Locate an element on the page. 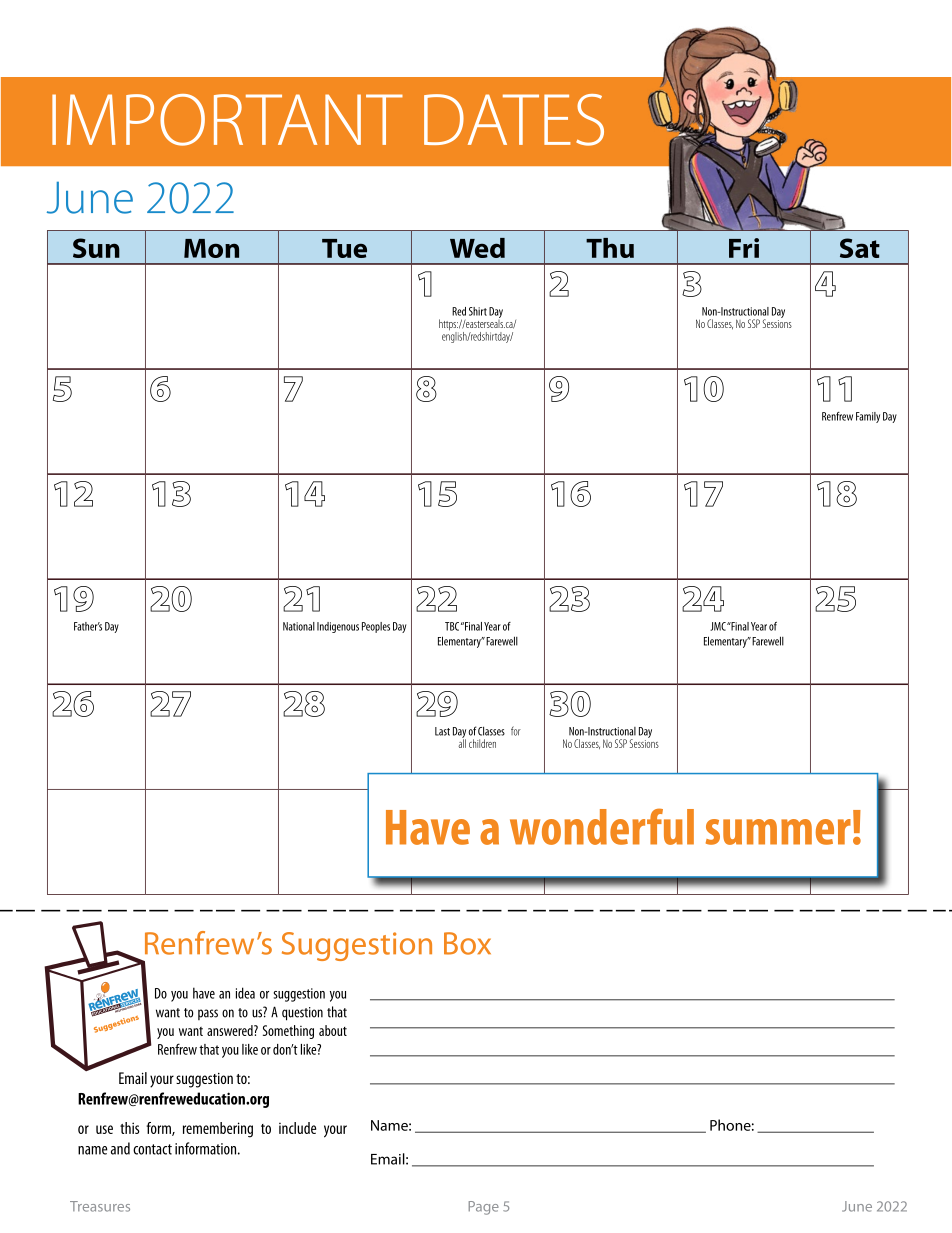 Image resolution: width=952 pixels, height=1233 pixels. contact is located at coordinates (152, 1149).
